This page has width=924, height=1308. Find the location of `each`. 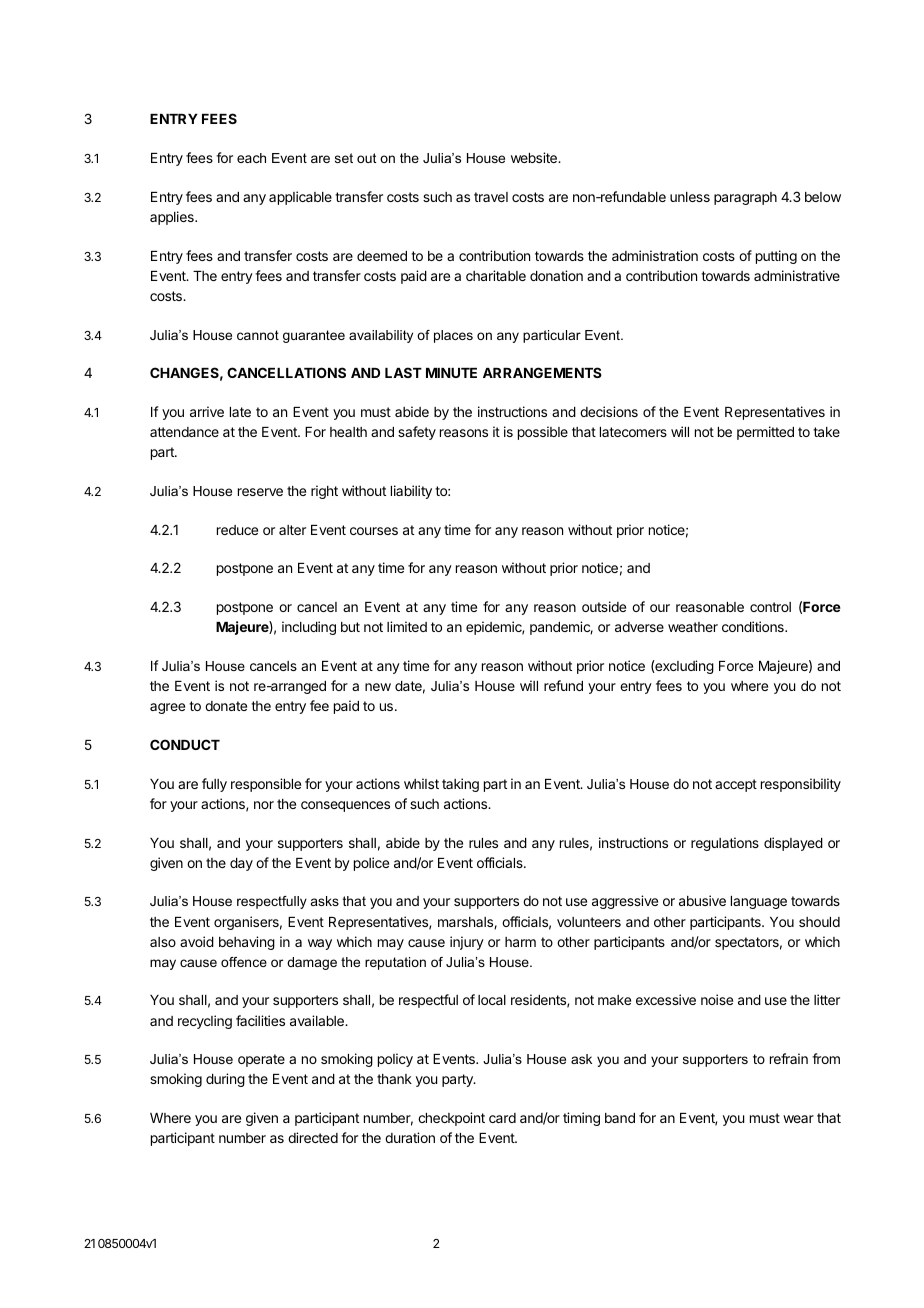

each is located at coordinates (251, 158).
